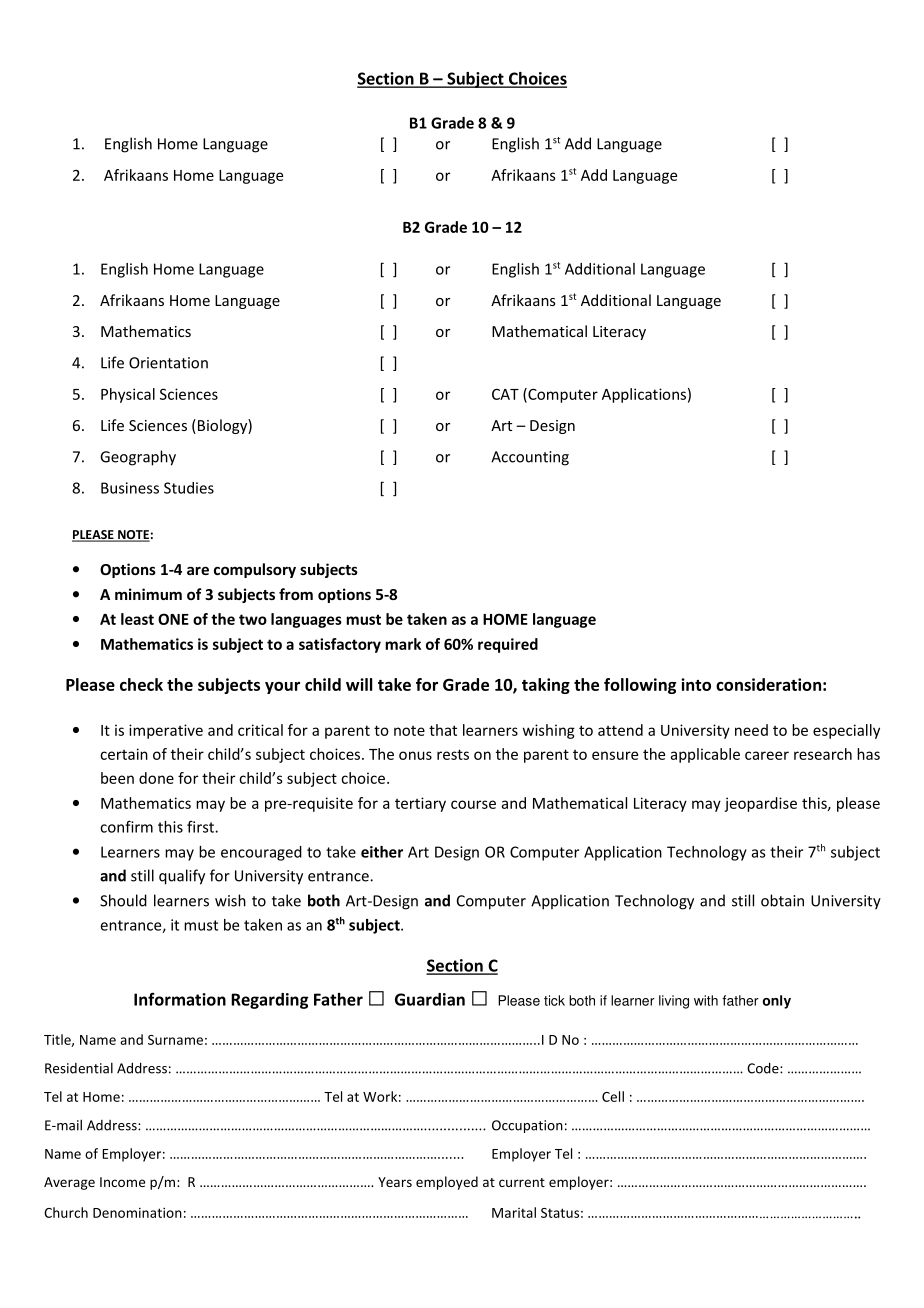  What do you see at coordinates (473, 804) in the document?
I see `course` at bounding box center [473, 804].
